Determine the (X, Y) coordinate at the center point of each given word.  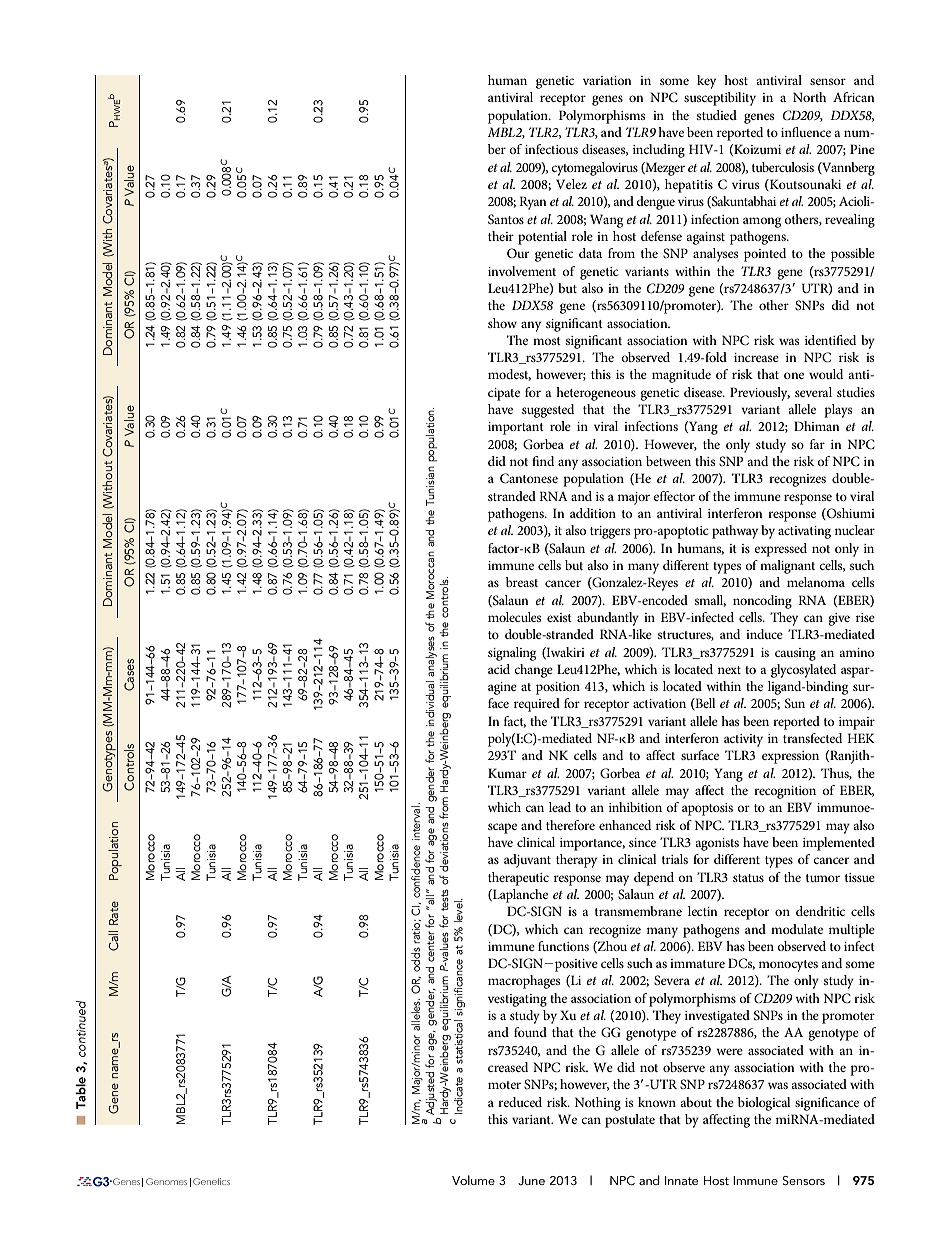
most (547, 341)
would (826, 374)
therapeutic (518, 879)
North (809, 97)
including (659, 151)
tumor (823, 878)
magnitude (681, 376)
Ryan (533, 203)
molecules (514, 617)
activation (659, 703)
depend (654, 879)
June (531, 1181)
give (839, 619)
